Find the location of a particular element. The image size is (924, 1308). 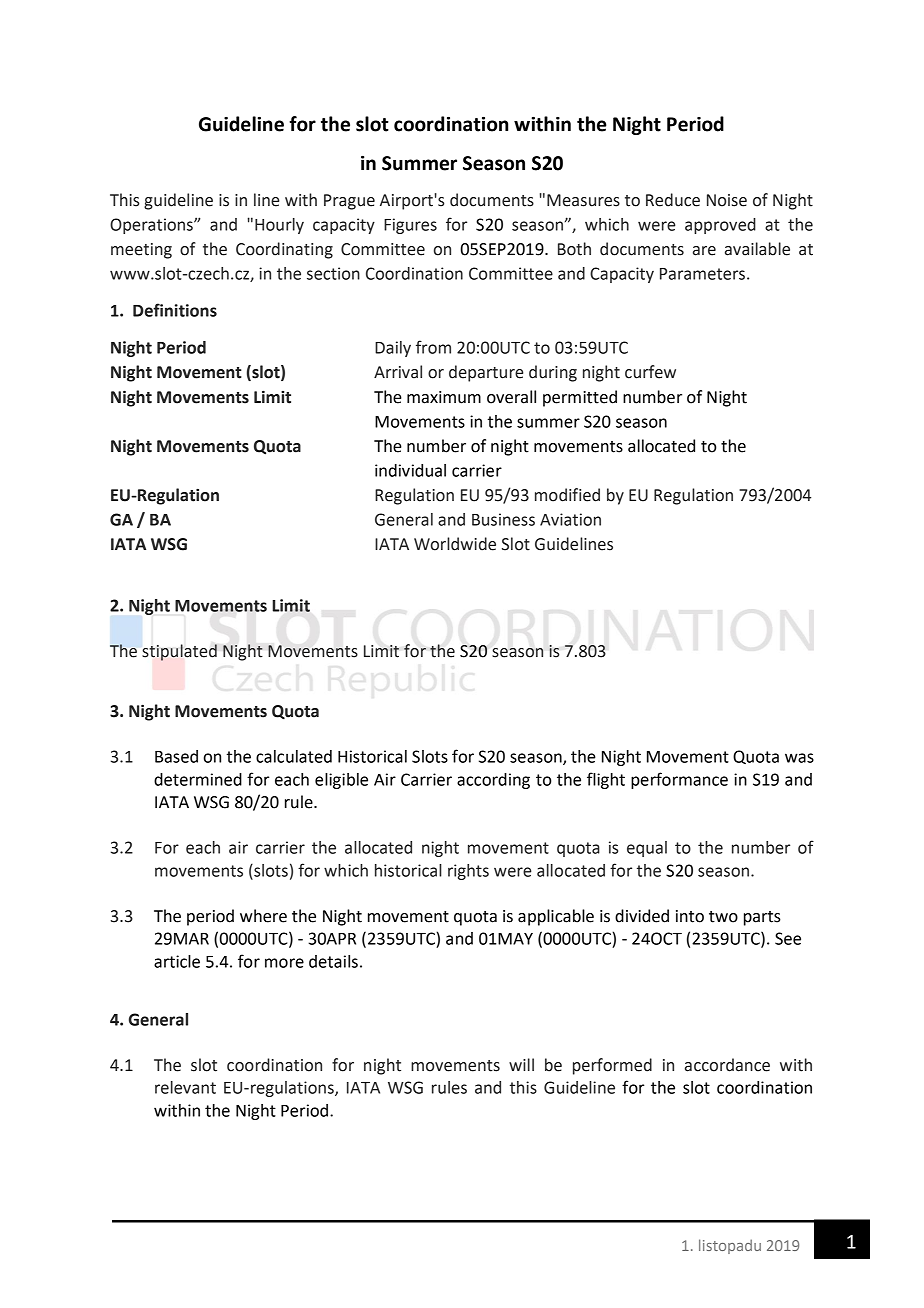

will is located at coordinates (521, 1064).
